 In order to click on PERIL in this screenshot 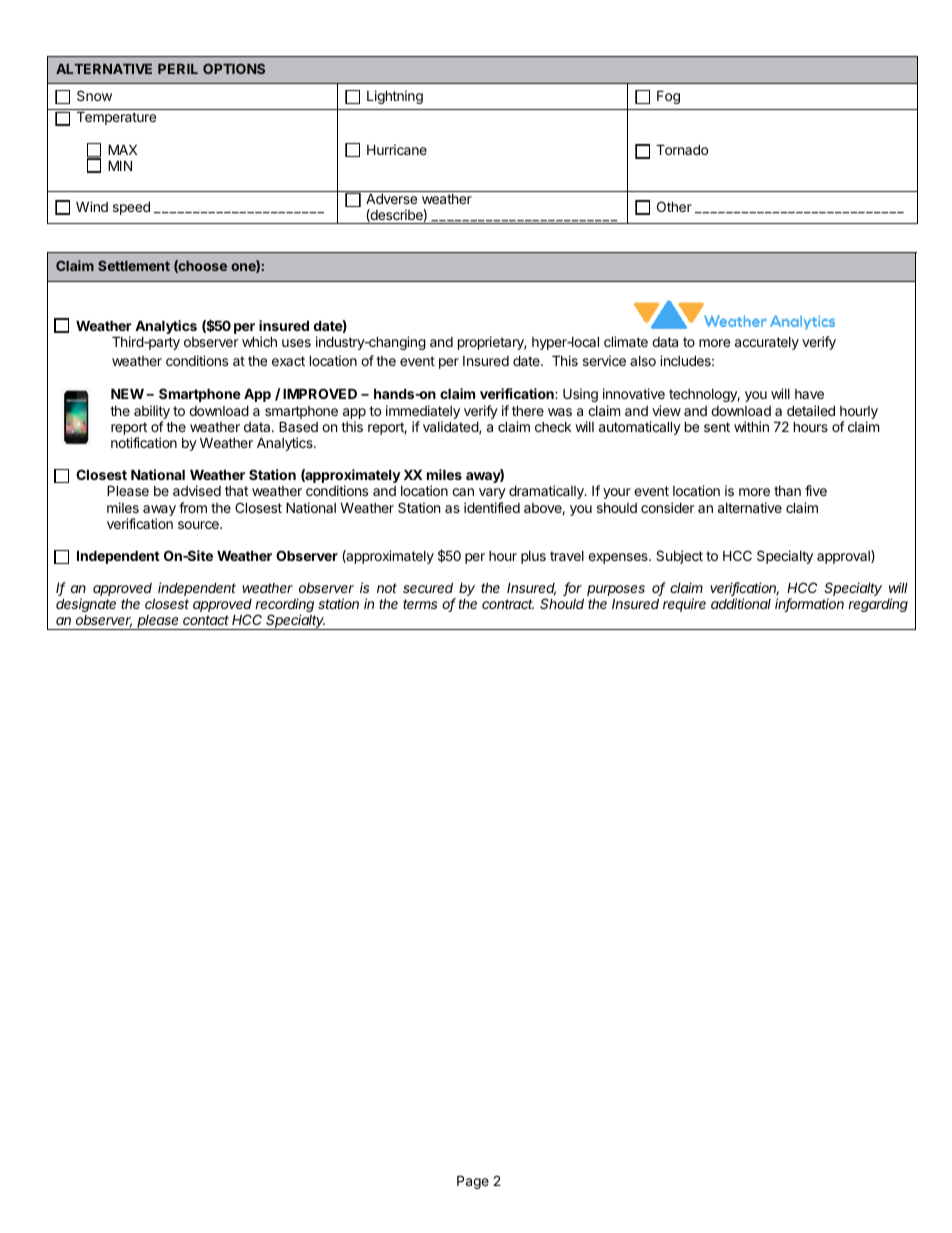, I will do `click(178, 69)`.
